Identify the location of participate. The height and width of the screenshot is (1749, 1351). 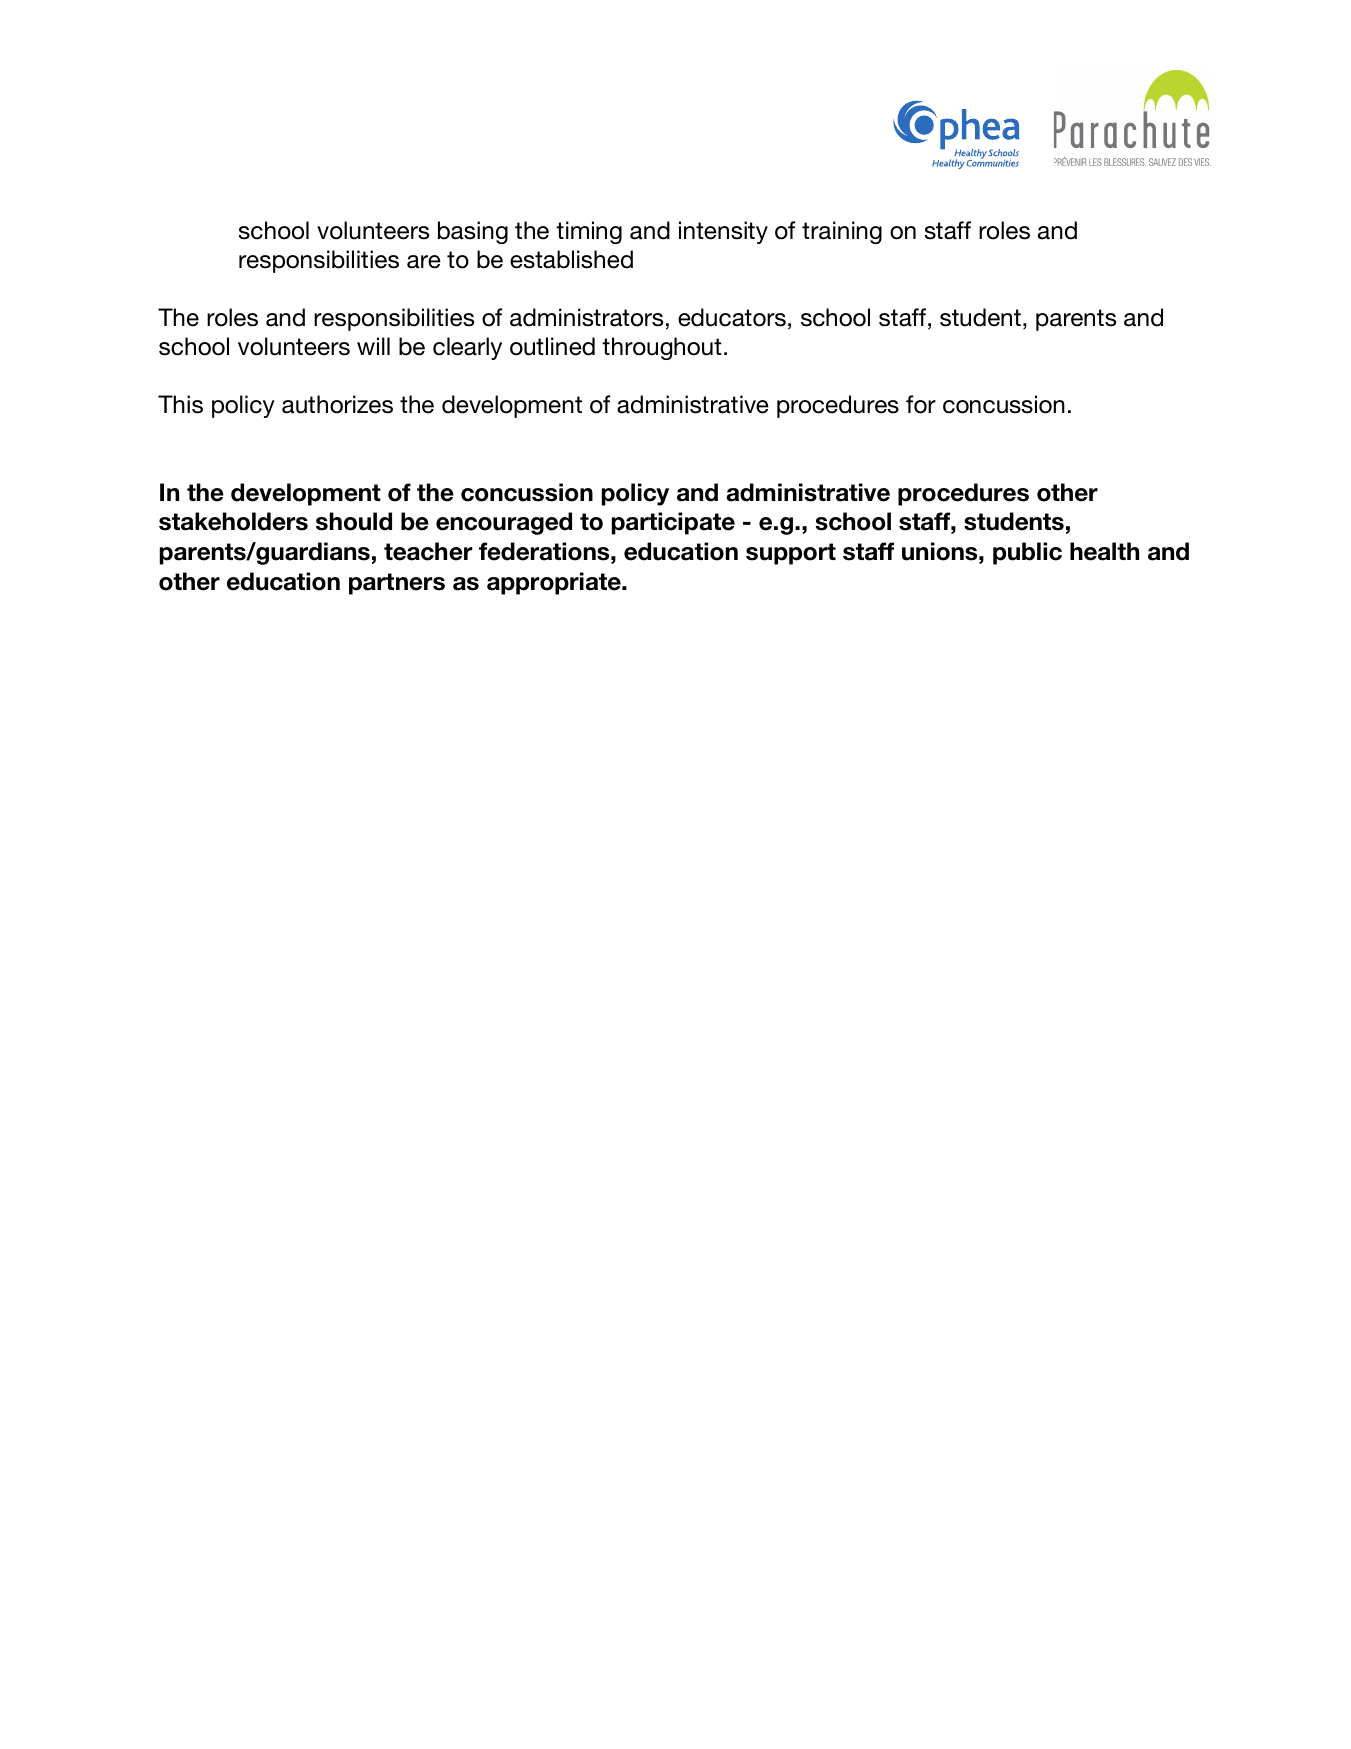
(673, 523).
